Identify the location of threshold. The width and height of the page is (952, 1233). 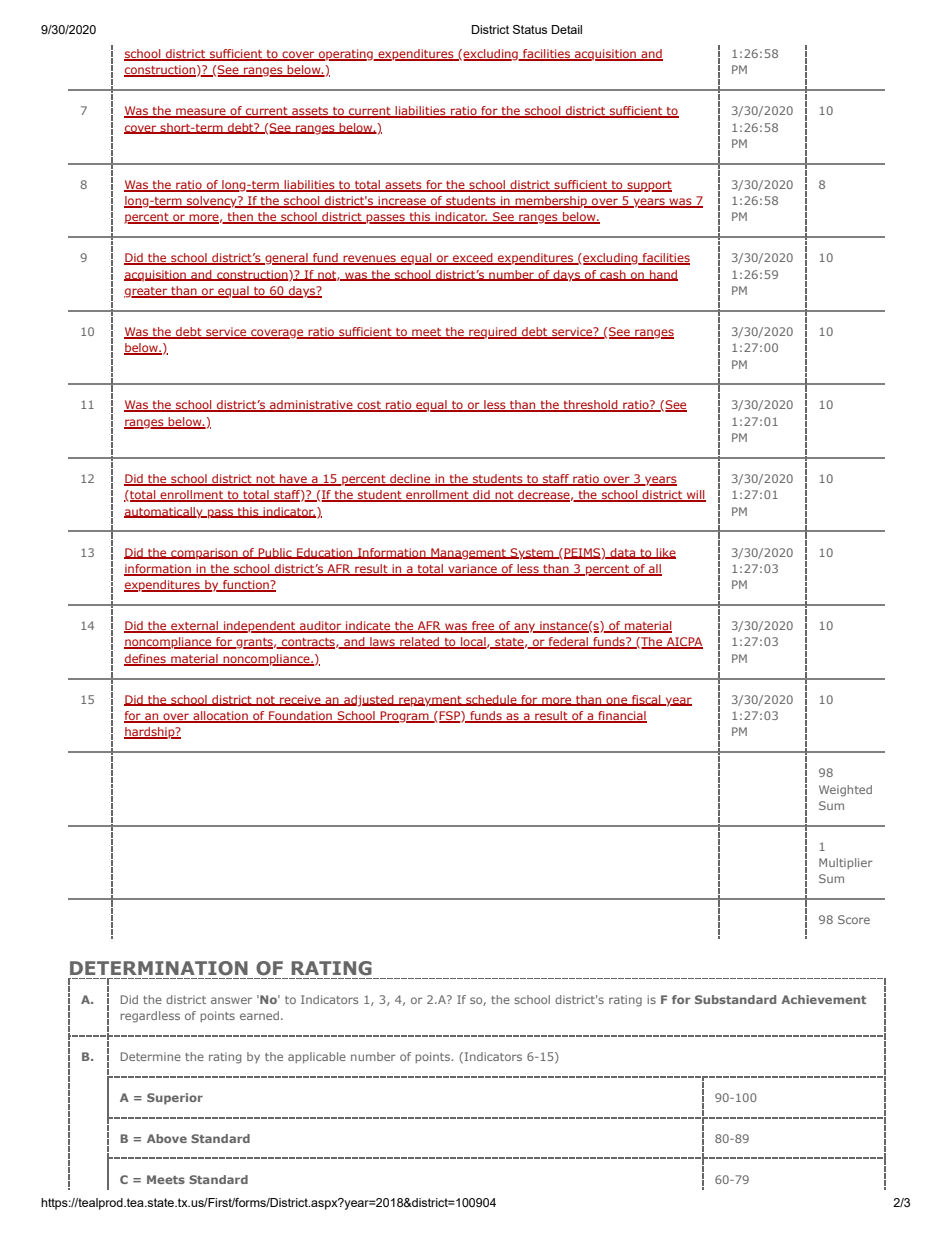
(590, 406).
